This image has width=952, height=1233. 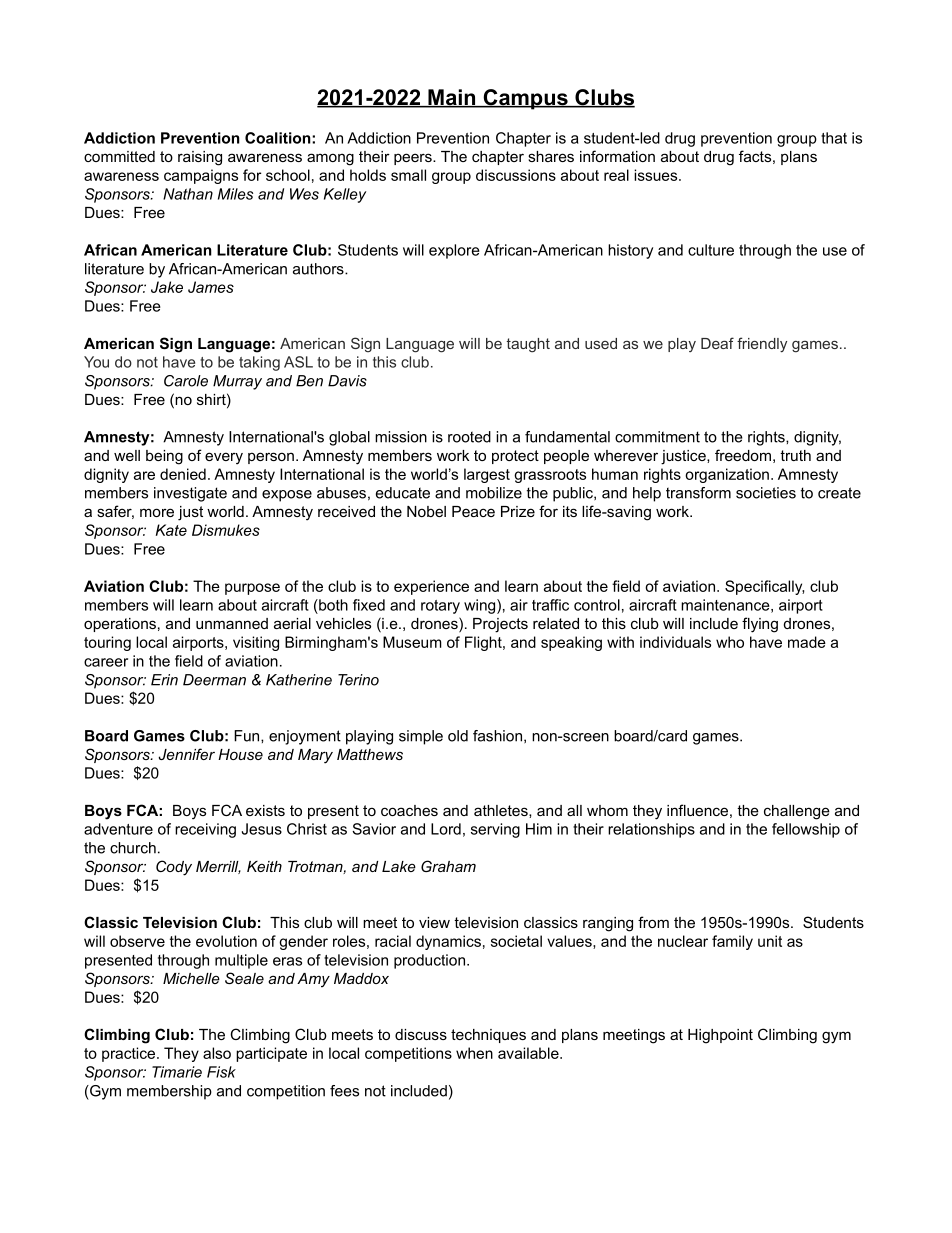 I want to click on raising, so click(x=200, y=158).
